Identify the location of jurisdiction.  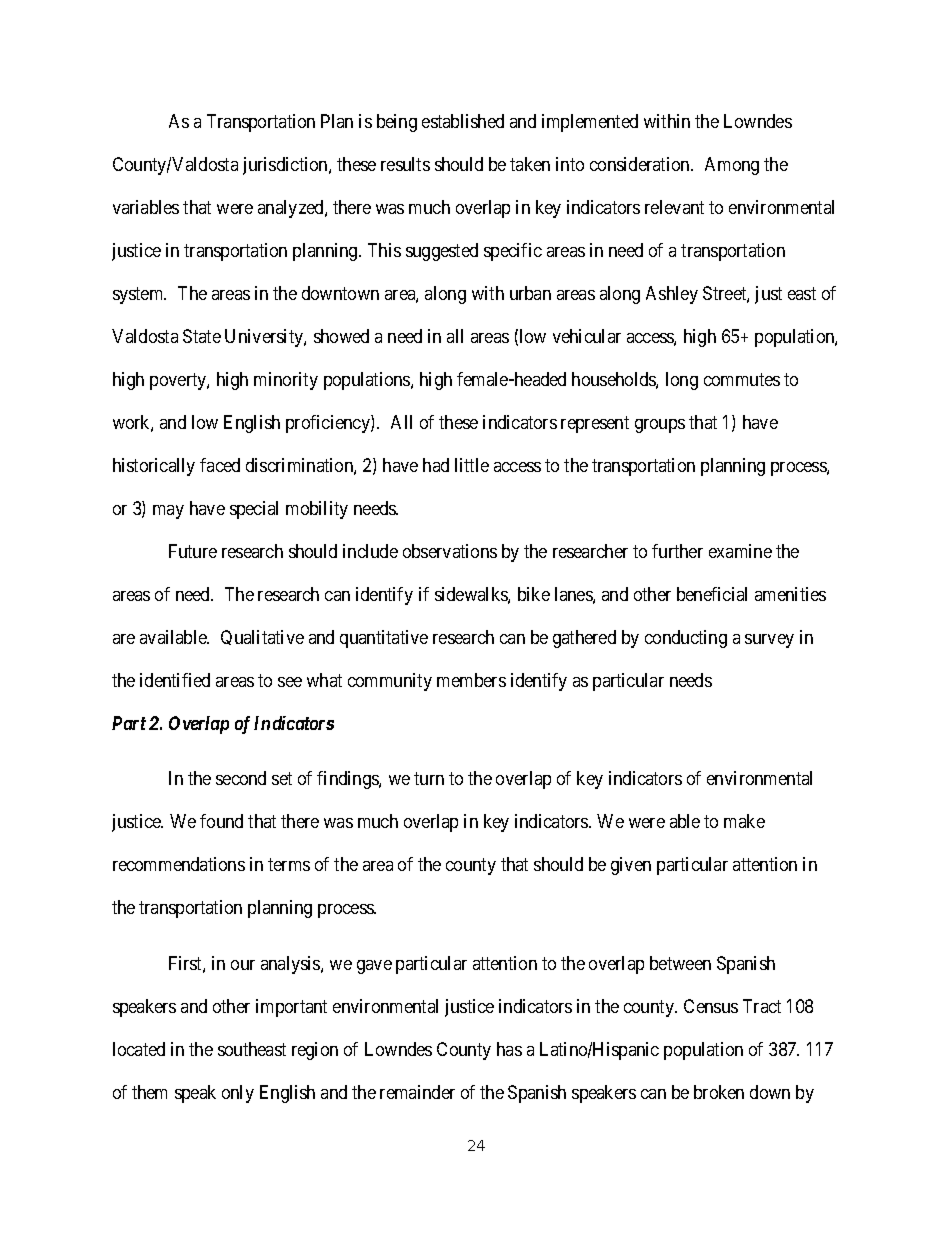
(286, 166).
